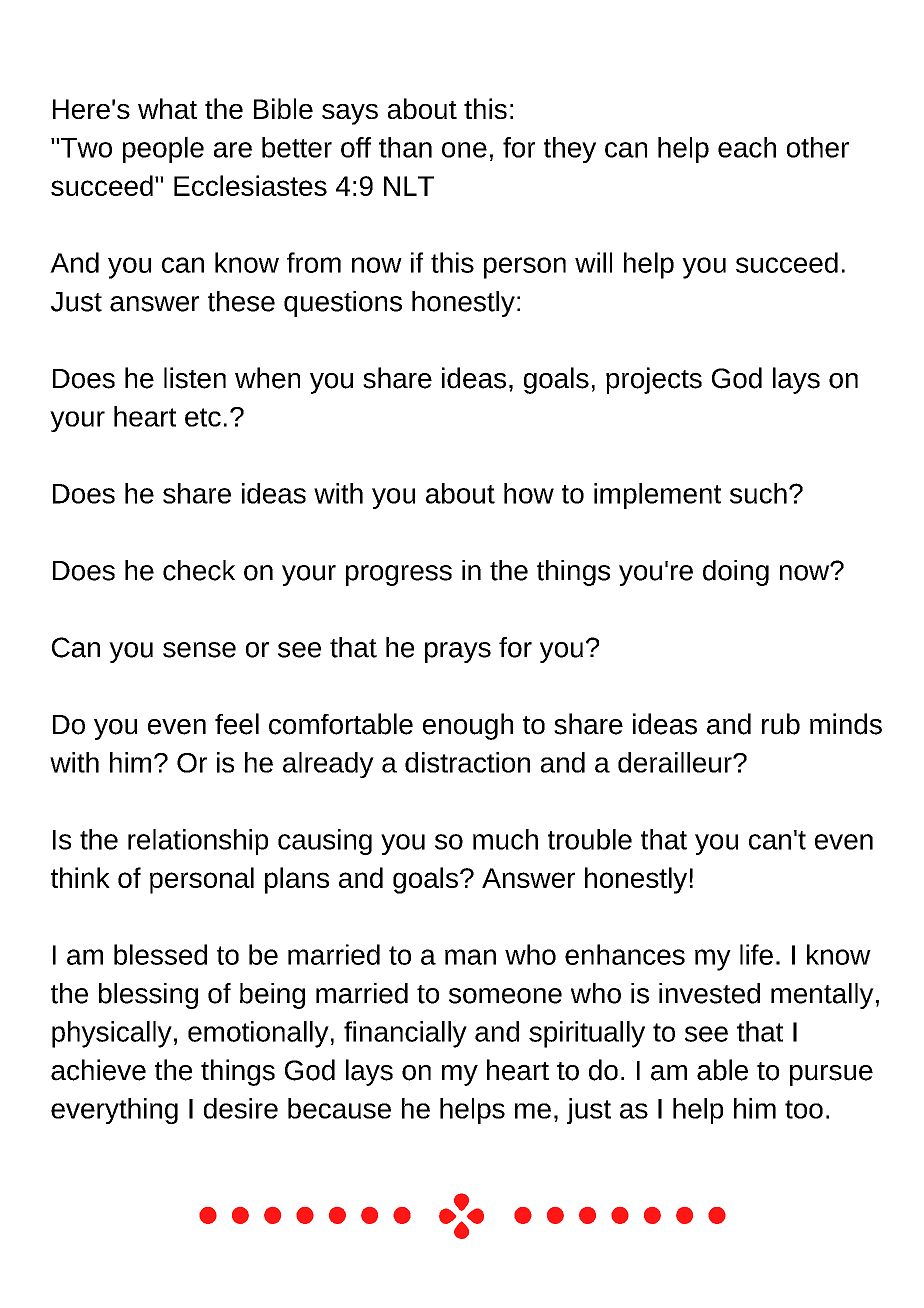  Describe the element at coordinates (529, 493) in the screenshot. I see `how` at that location.
